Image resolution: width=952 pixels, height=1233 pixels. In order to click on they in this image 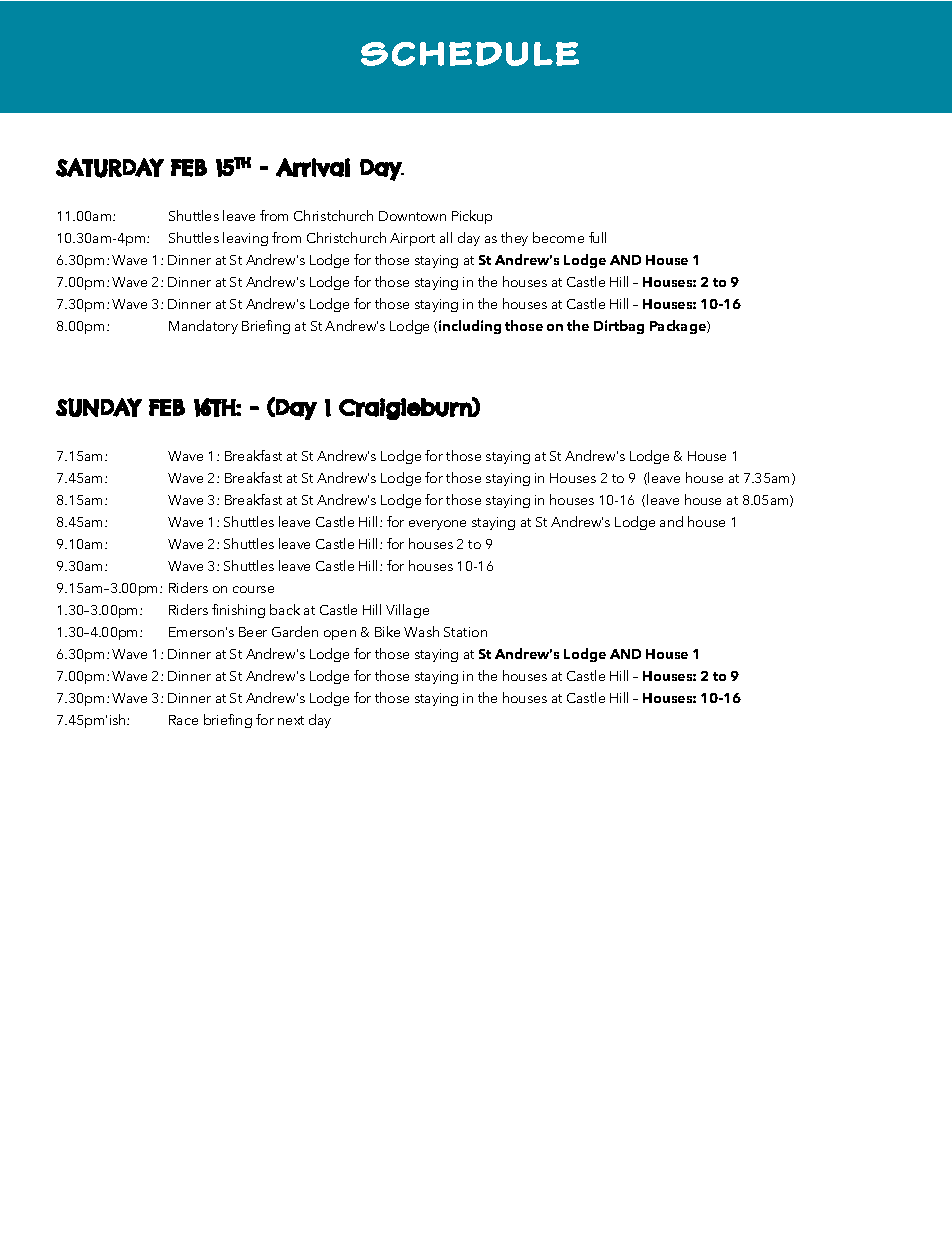, I will do `click(514, 239)`.
